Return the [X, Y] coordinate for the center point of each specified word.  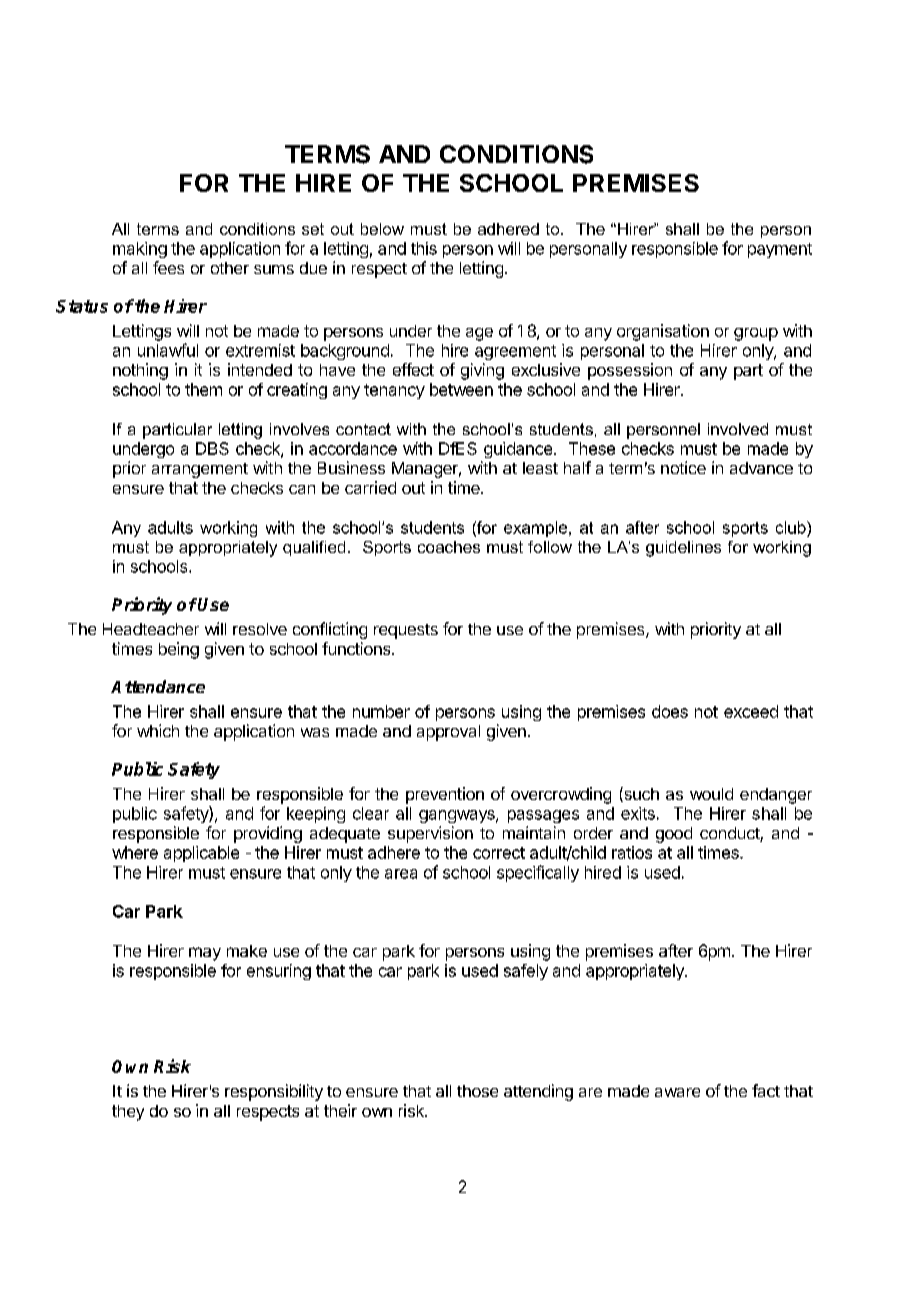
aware [677, 1092]
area [401, 874]
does [670, 711]
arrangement [200, 470]
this [424, 248]
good [674, 835]
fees [168, 267]
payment [780, 250]
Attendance [158, 686]
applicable [201, 854]
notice [683, 467]
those [477, 1091]
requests [406, 631]
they [128, 1113]
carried [370, 487]
